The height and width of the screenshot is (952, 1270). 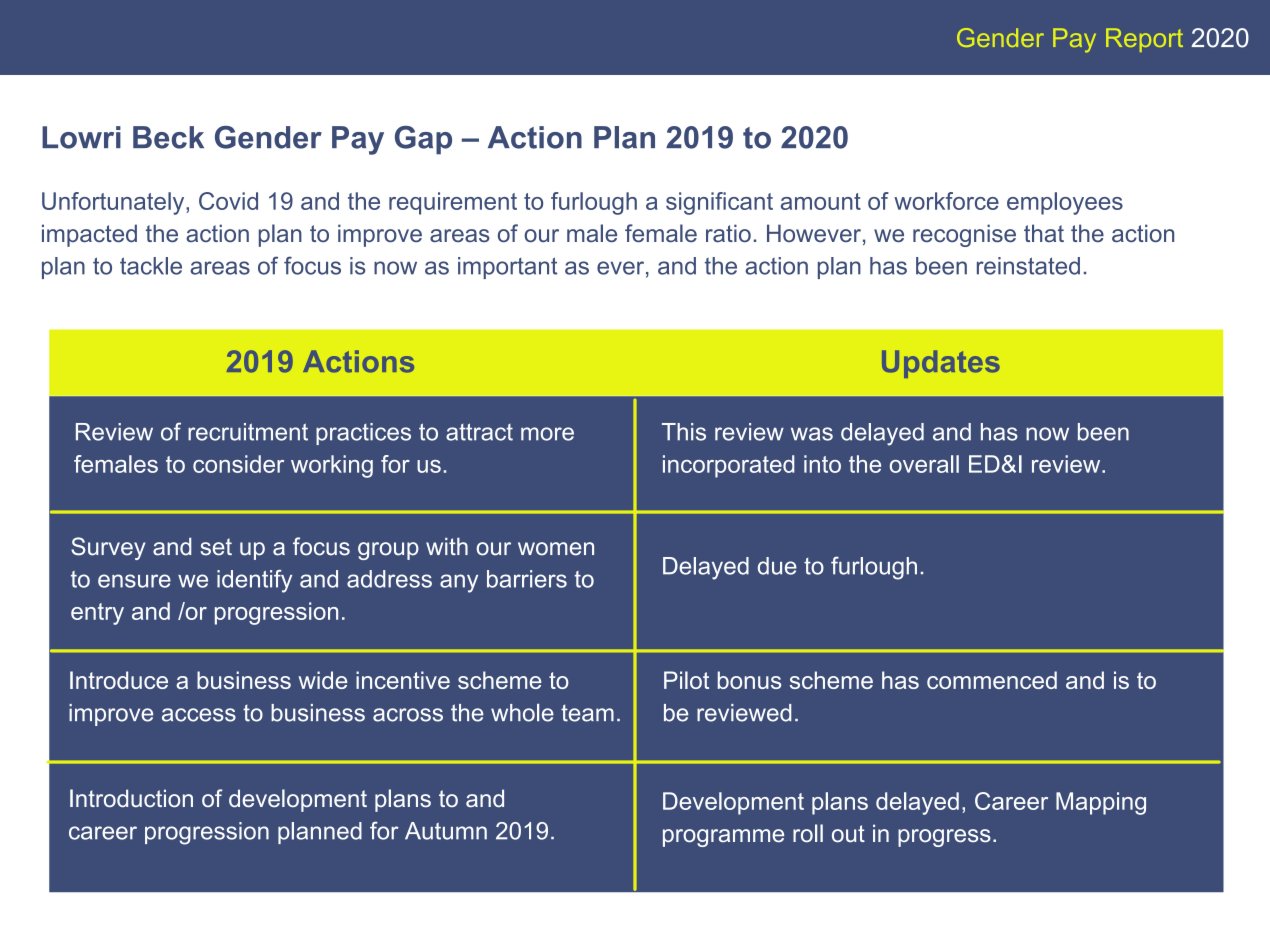 I want to click on Report, so click(x=1144, y=40).
